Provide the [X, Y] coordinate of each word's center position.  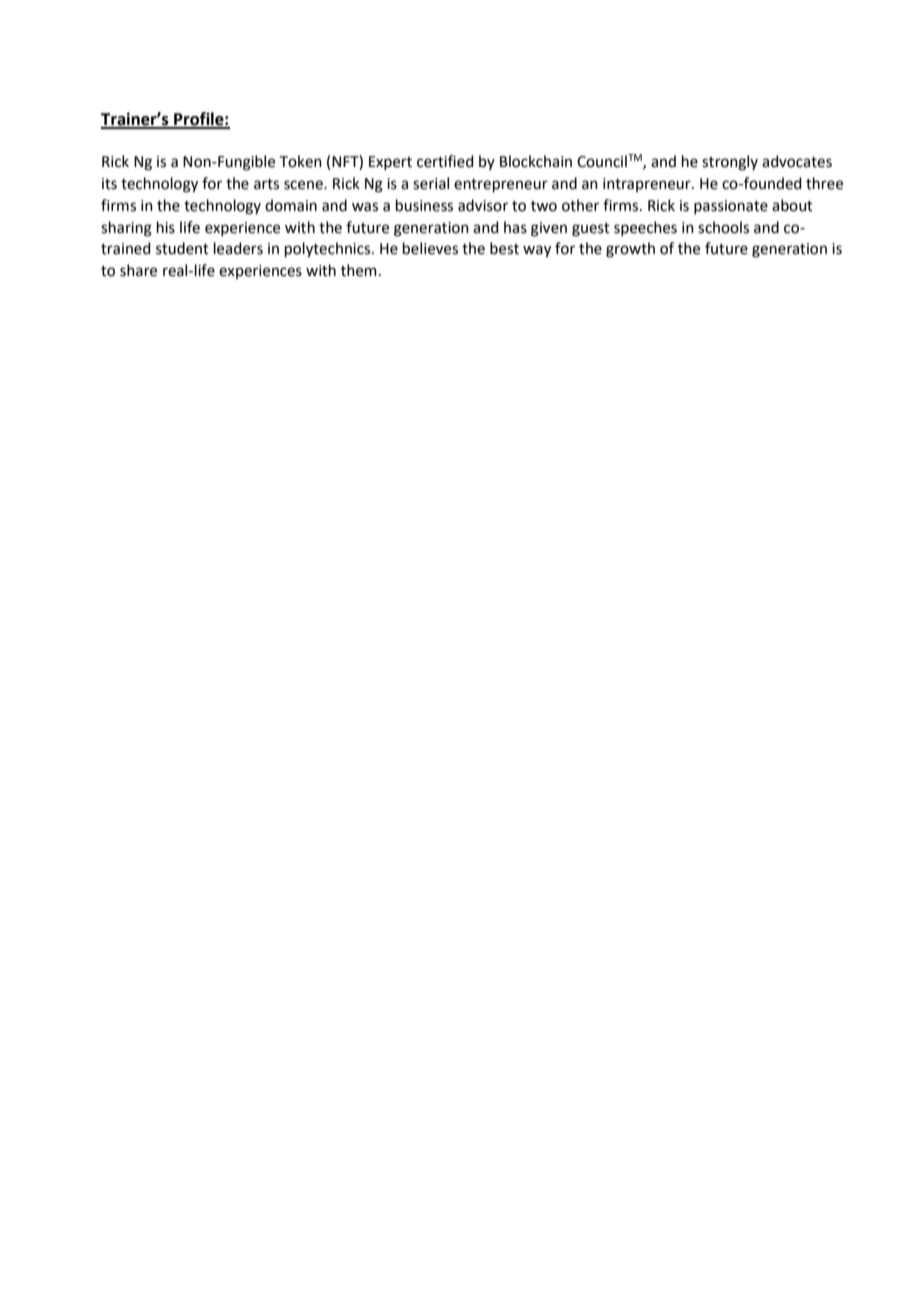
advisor [483, 205]
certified [445, 161]
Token [301, 161]
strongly [730, 163]
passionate [731, 207]
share [138, 270]
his [166, 227]
